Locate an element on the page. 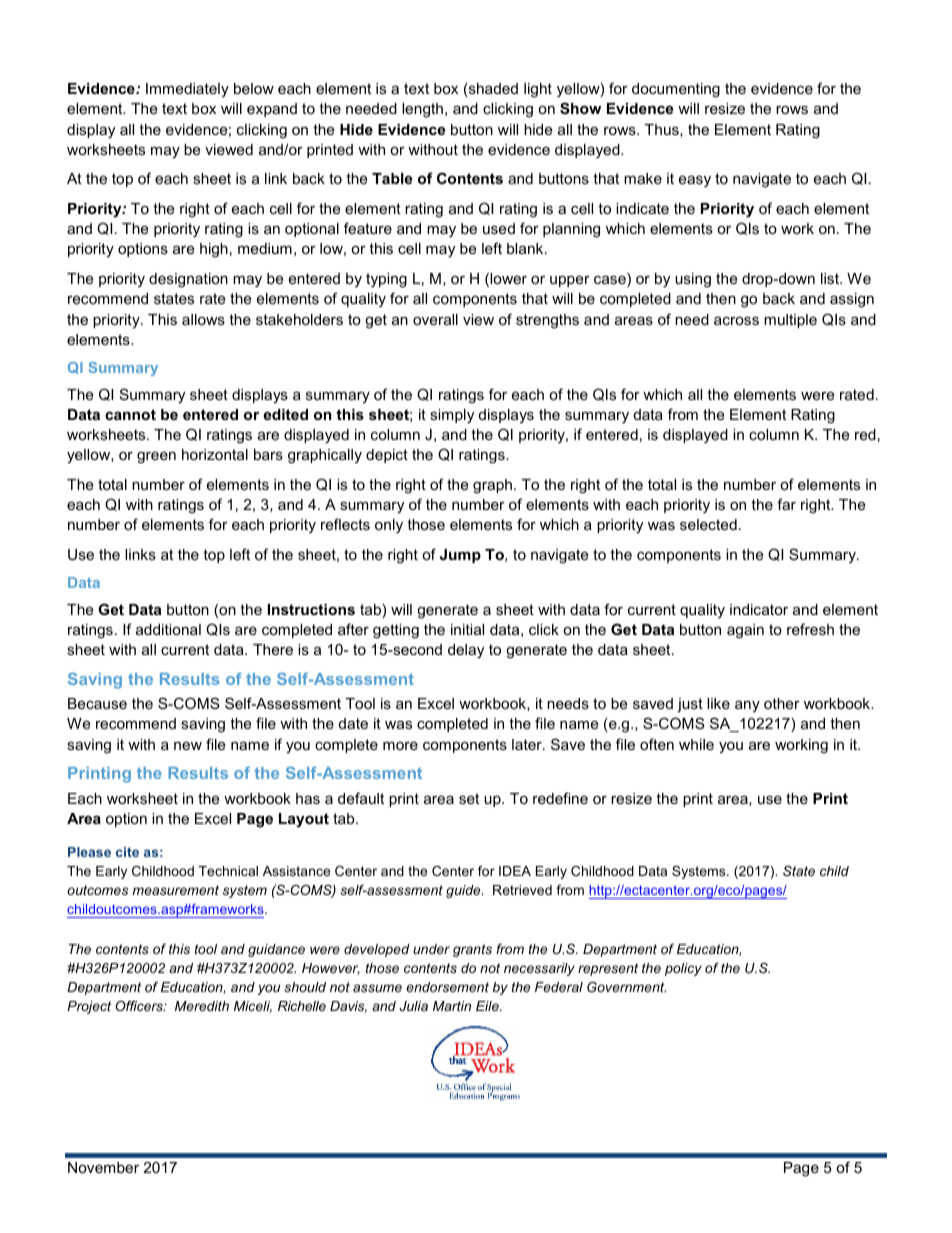  length is located at coordinates (422, 110).
